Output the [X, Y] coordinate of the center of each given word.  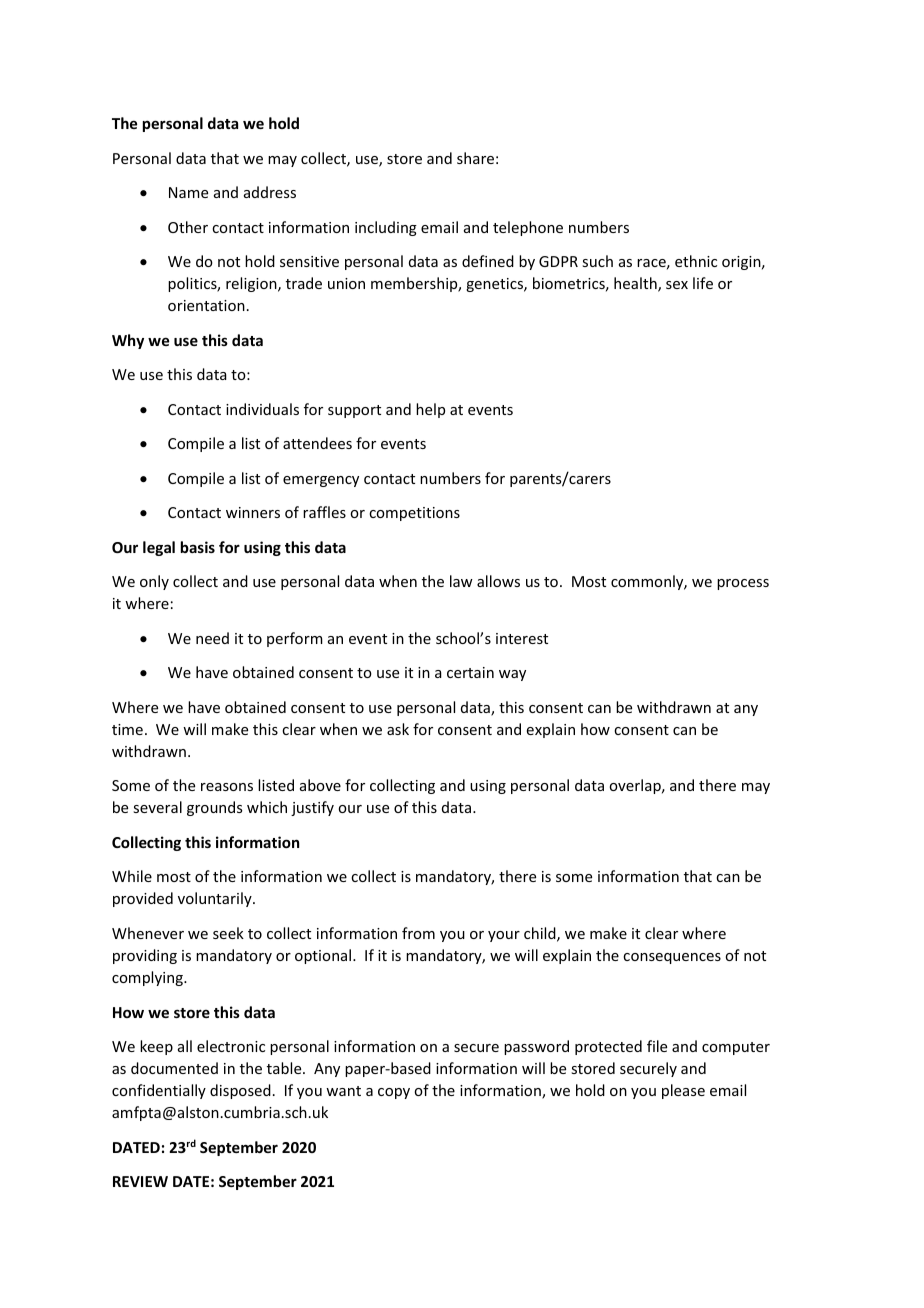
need [212, 638]
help [430, 410]
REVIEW [140, 1181]
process [743, 584]
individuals [262, 409]
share [475, 158]
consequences [672, 958]
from [418, 933]
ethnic [696, 261]
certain [470, 672]
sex [677, 285]
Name [188, 192]
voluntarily [216, 899]
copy [394, 1093]
